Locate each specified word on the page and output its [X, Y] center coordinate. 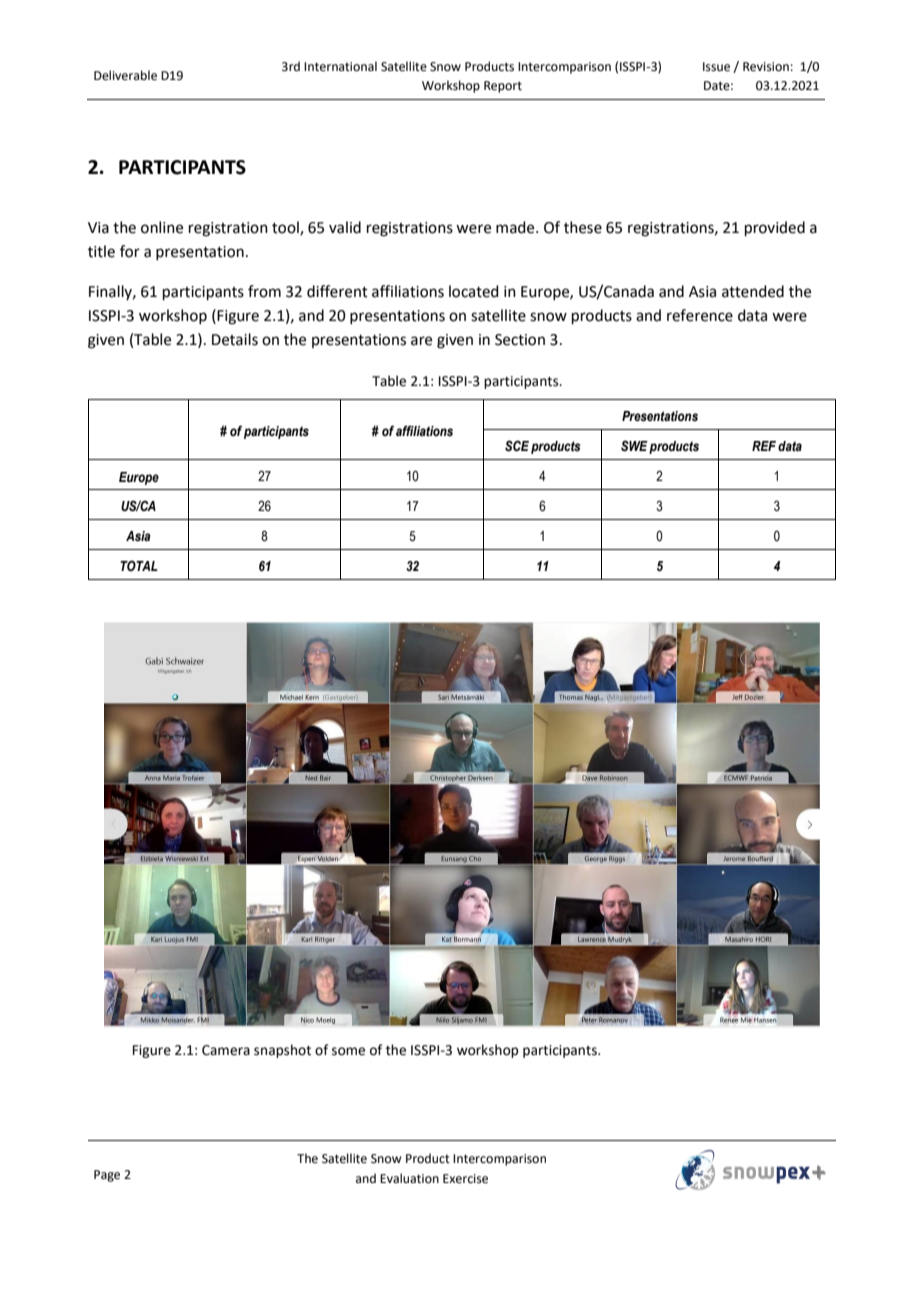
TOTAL [139, 566]
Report [503, 87]
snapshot [282, 1051]
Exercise [465, 1179]
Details [235, 339]
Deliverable [125, 75]
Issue [716, 67]
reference [700, 315]
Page [107, 1176]
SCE [517, 446]
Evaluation [409, 1178]
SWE [634, 446]
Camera [226, 1050]
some [348, 1051]
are [421, 341]
